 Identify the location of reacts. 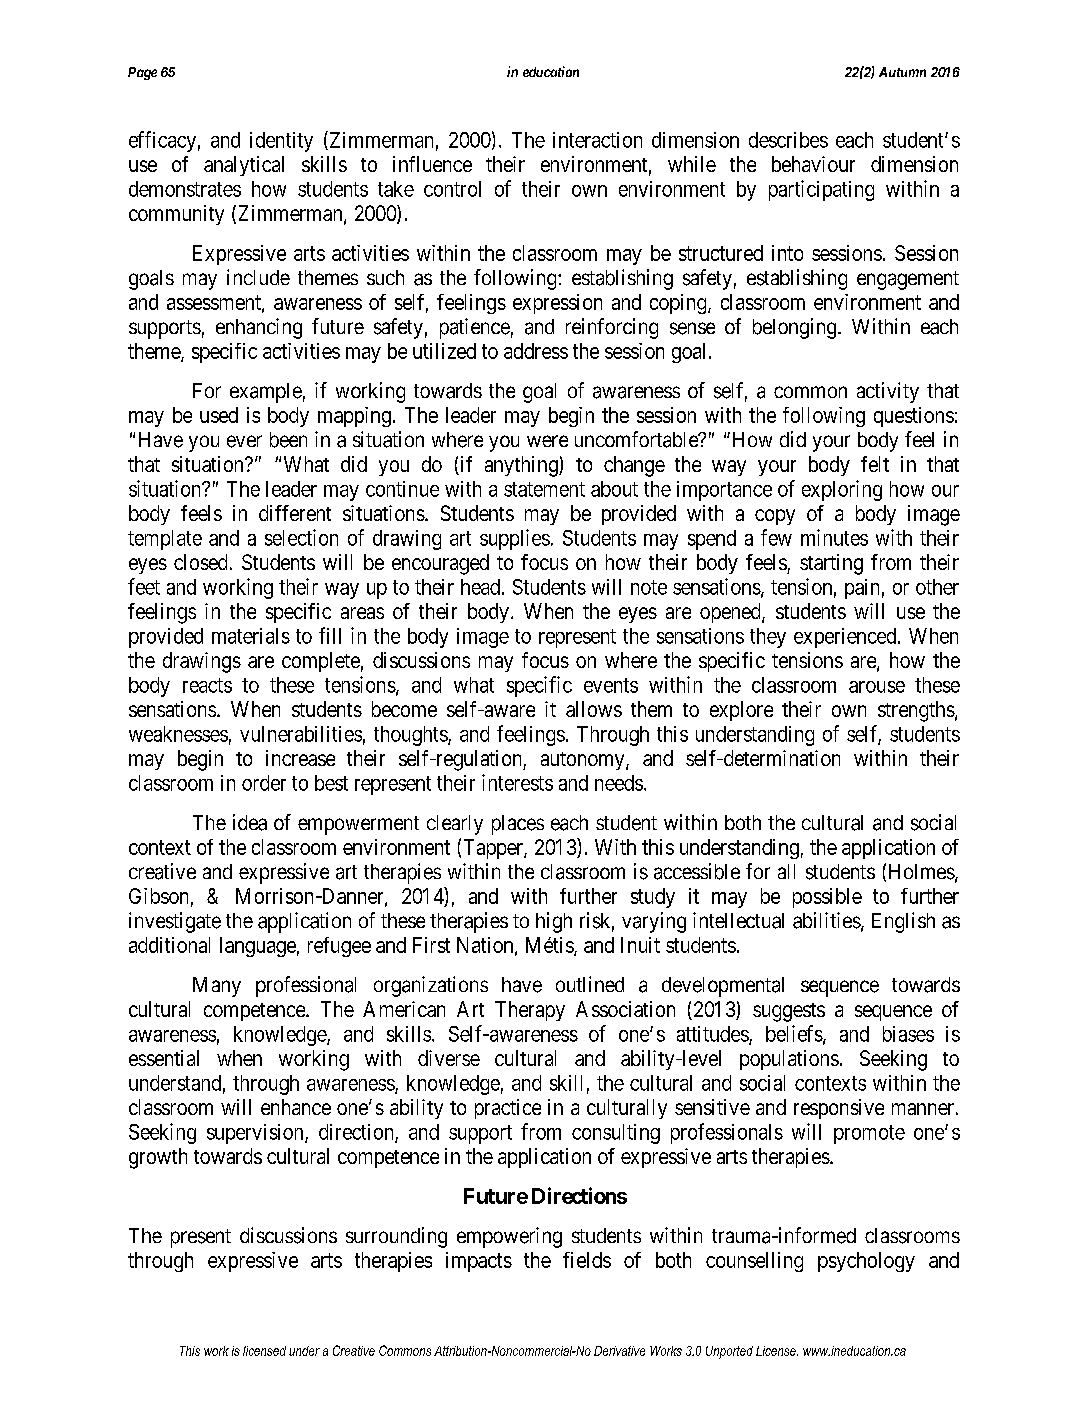
(207, 685).
